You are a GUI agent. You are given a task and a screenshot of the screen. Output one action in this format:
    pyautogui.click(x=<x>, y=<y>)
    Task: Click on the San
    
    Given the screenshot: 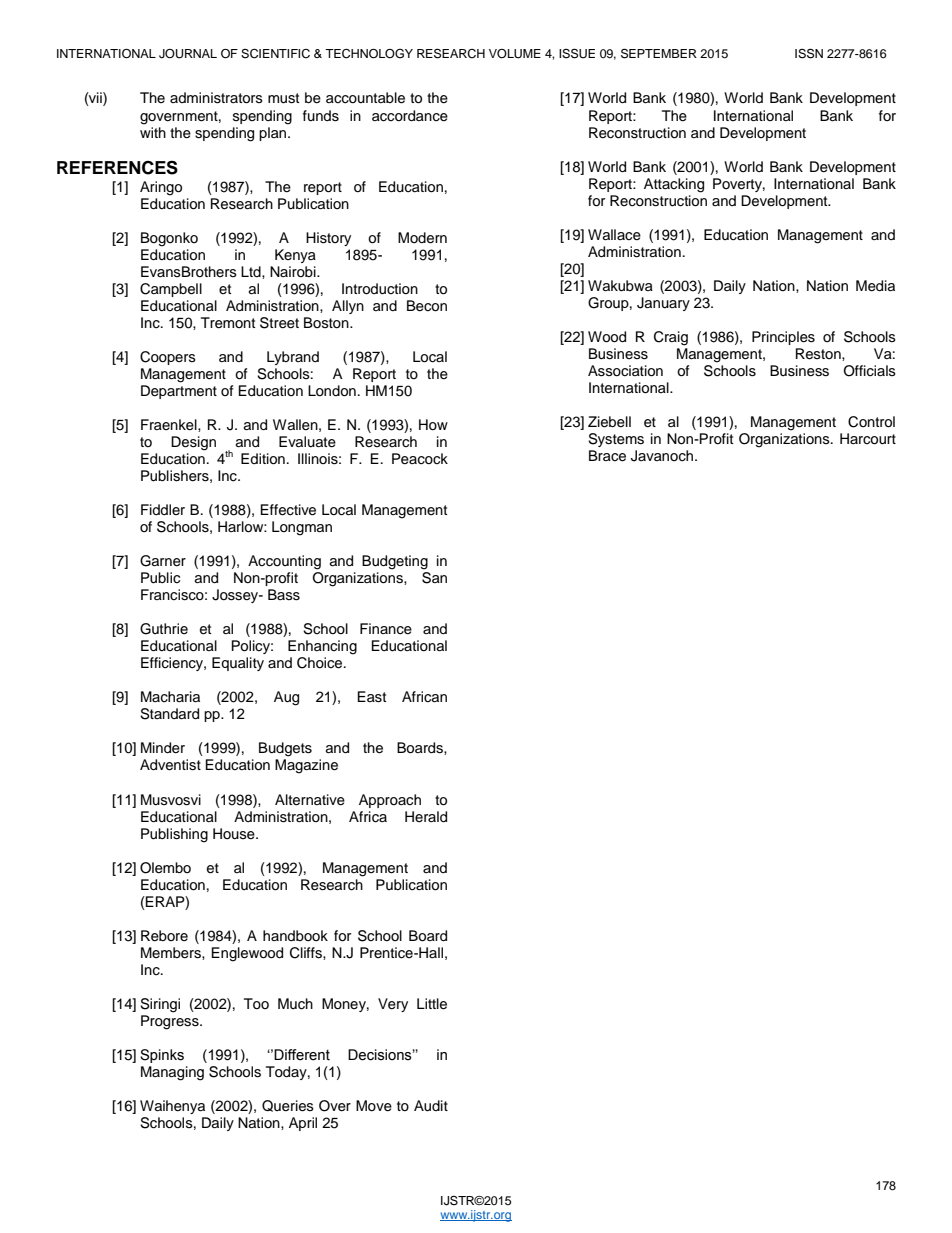 What is the action you would take?
    pyautogui.click(x=434, y=578)
